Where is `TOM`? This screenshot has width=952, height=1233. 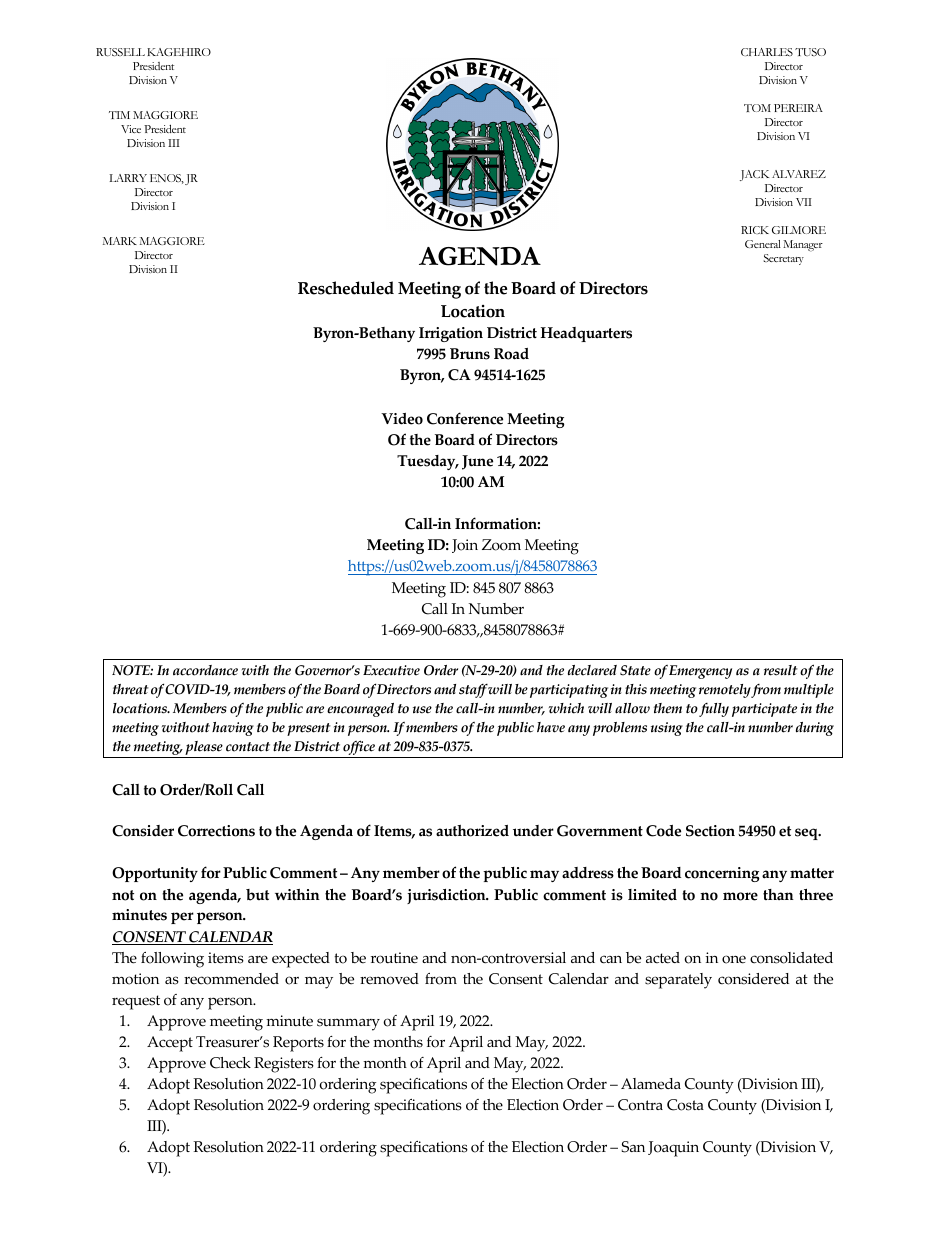 TOM is located at coordinates (757, 108).
